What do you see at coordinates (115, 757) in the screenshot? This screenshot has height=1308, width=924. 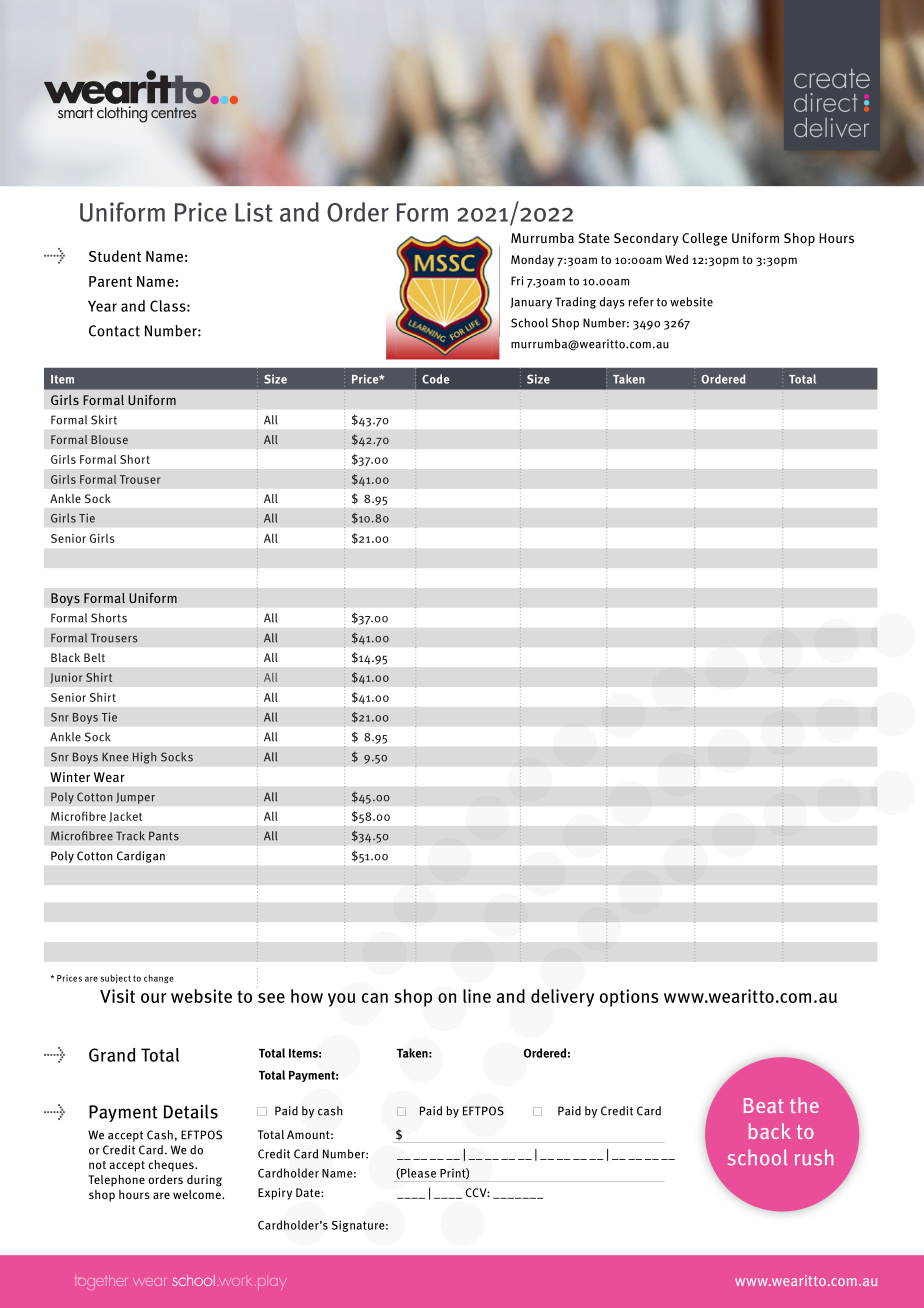 I see `Knee` at bounding box center [115, 757].
